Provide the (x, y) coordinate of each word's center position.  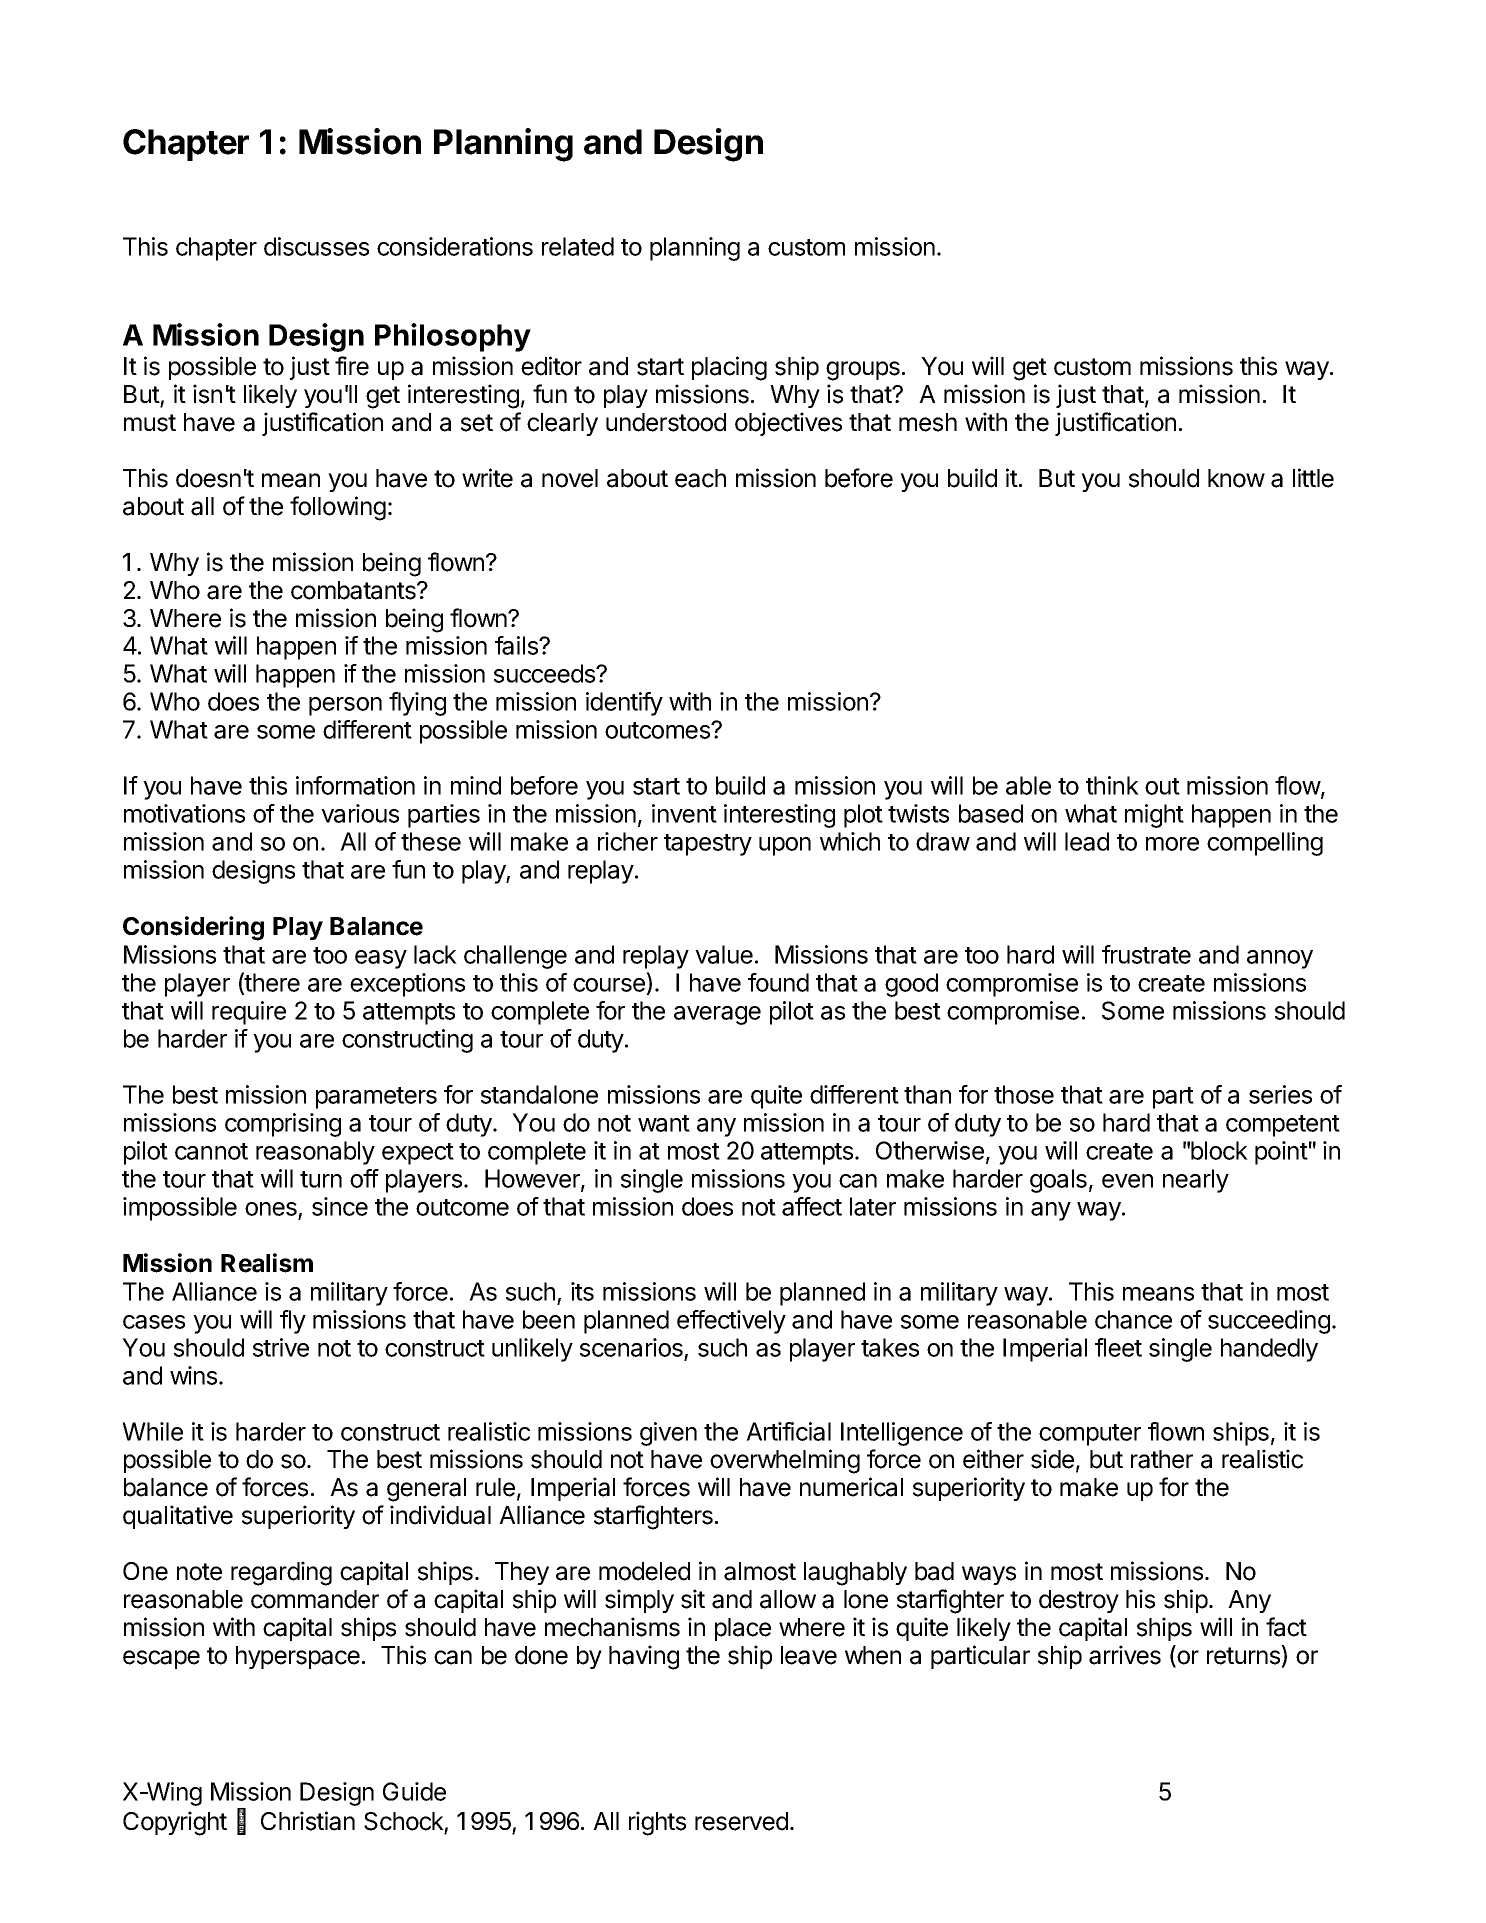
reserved (741, 1821)
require (249, 1013)
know (1236, 478)
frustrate (1146, 954)
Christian (308, 1821)
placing (729, 368)
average (717, 1015)
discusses (316, 246)
